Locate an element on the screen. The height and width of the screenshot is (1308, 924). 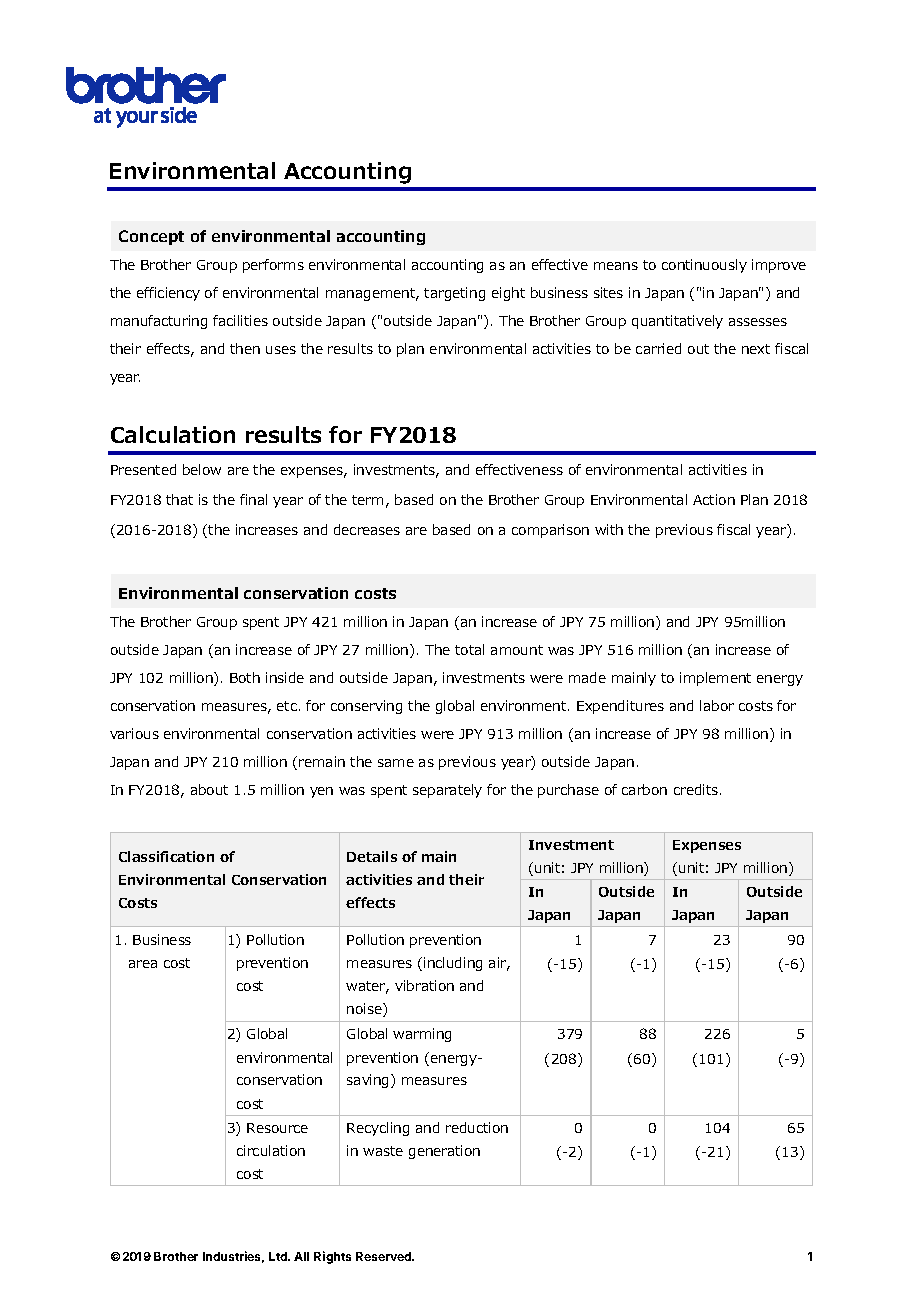
continuously is located at coordinates (704, 266).
